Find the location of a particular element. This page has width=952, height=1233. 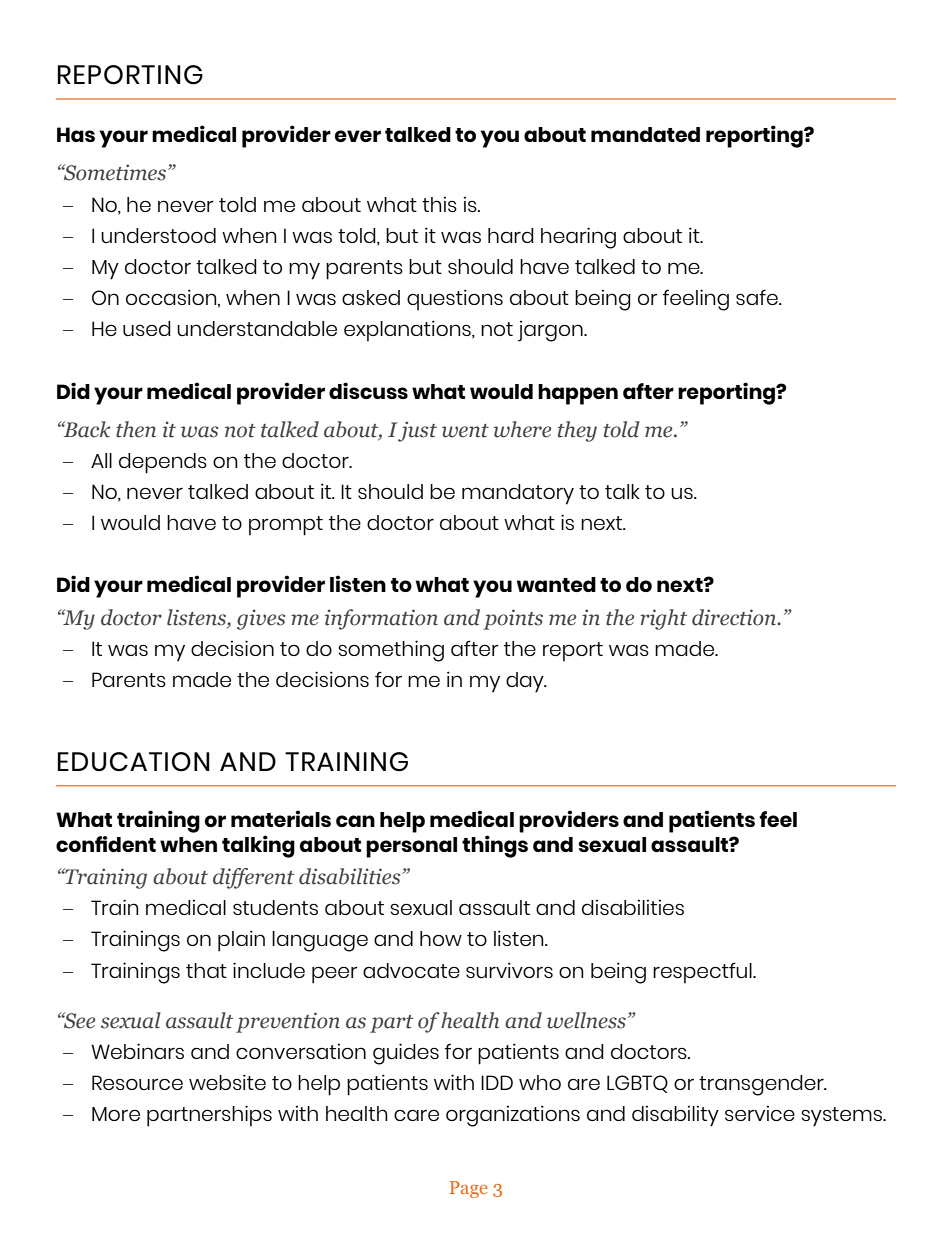

understood is located at coordinates (158, 235).
